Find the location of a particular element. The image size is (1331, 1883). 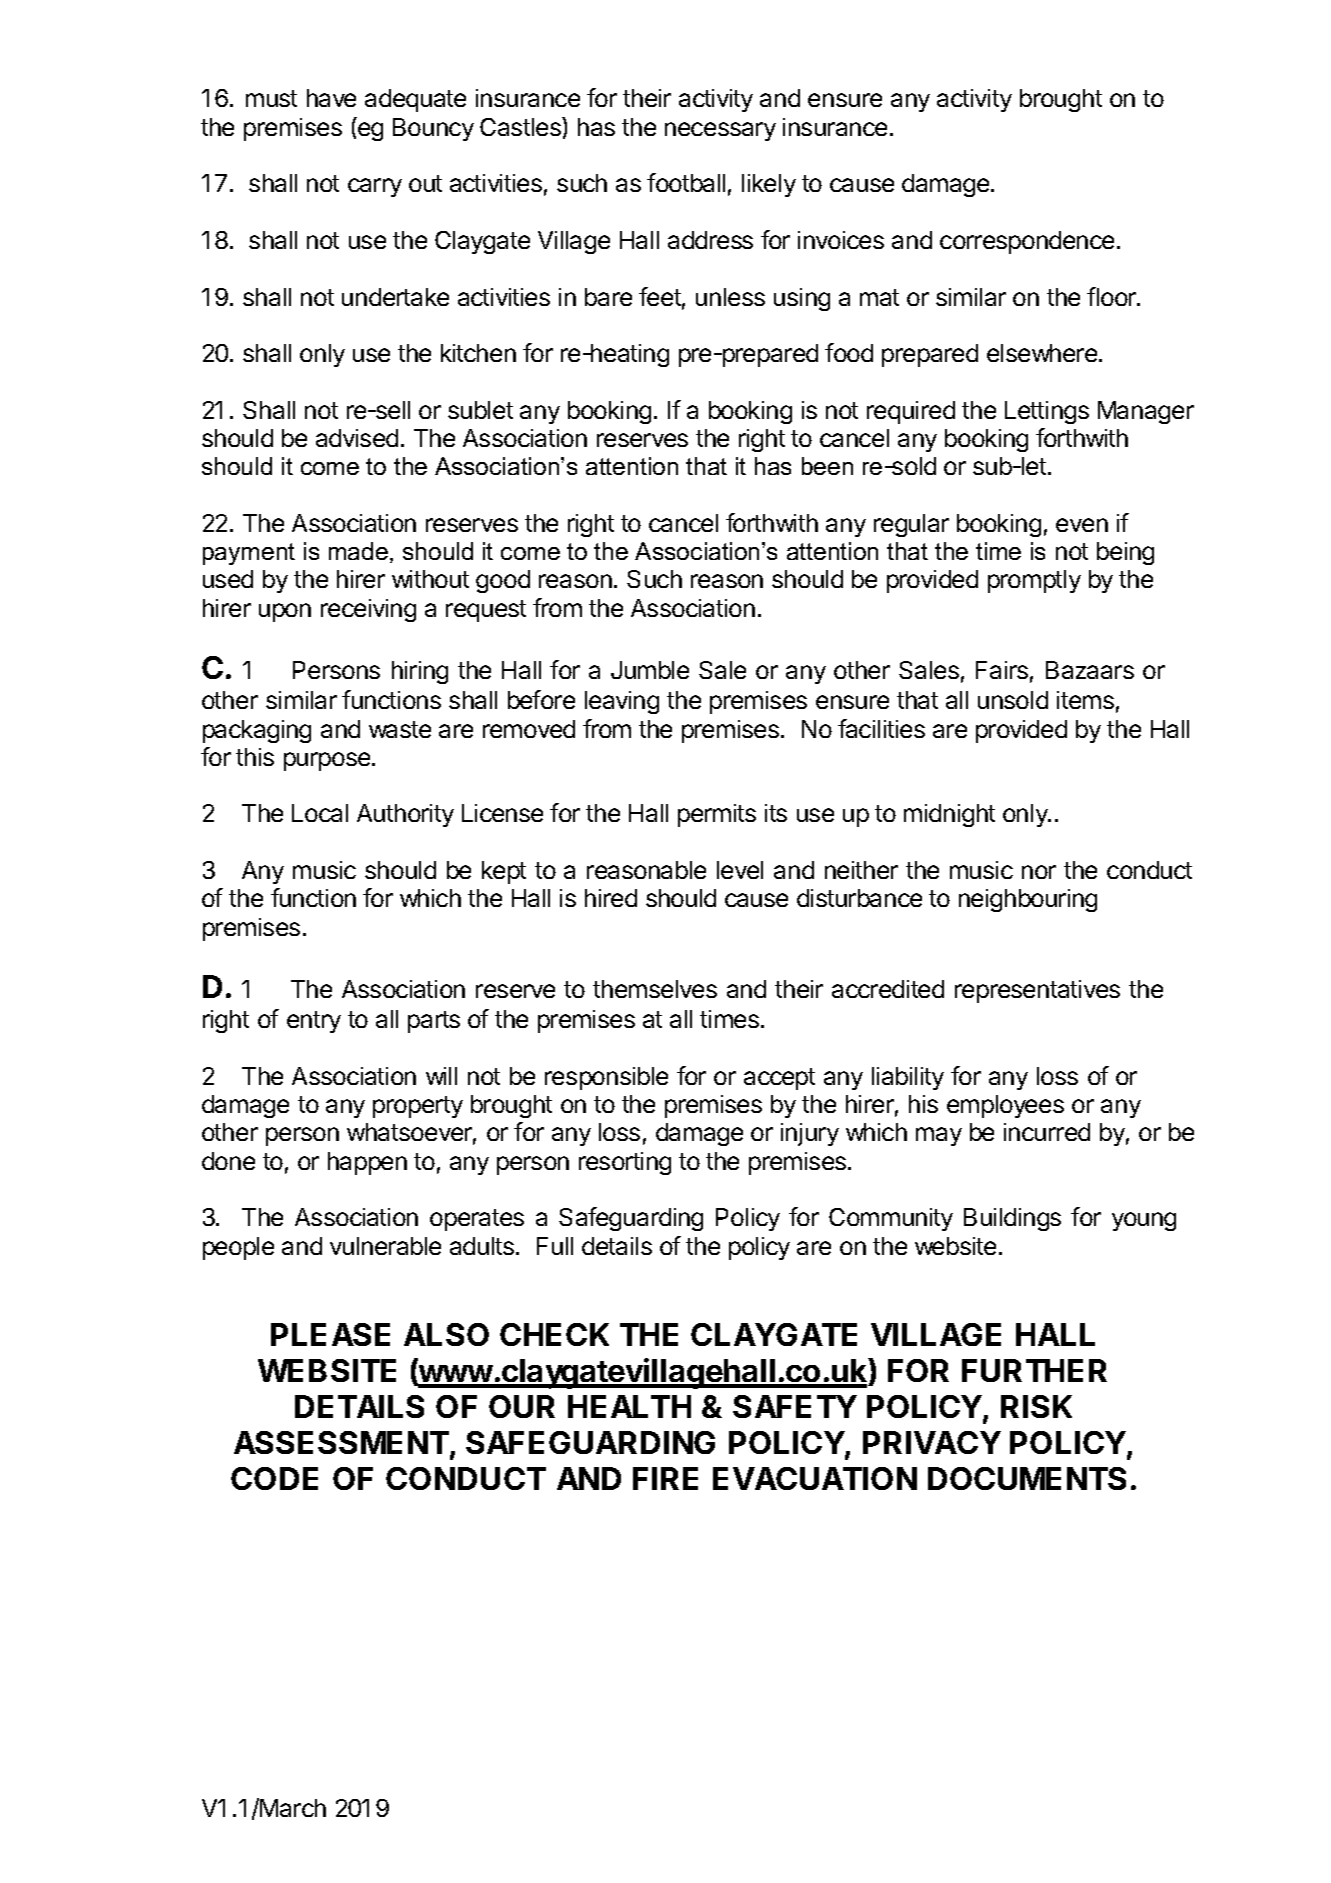

purpose is located at coordinates (328, 761).
